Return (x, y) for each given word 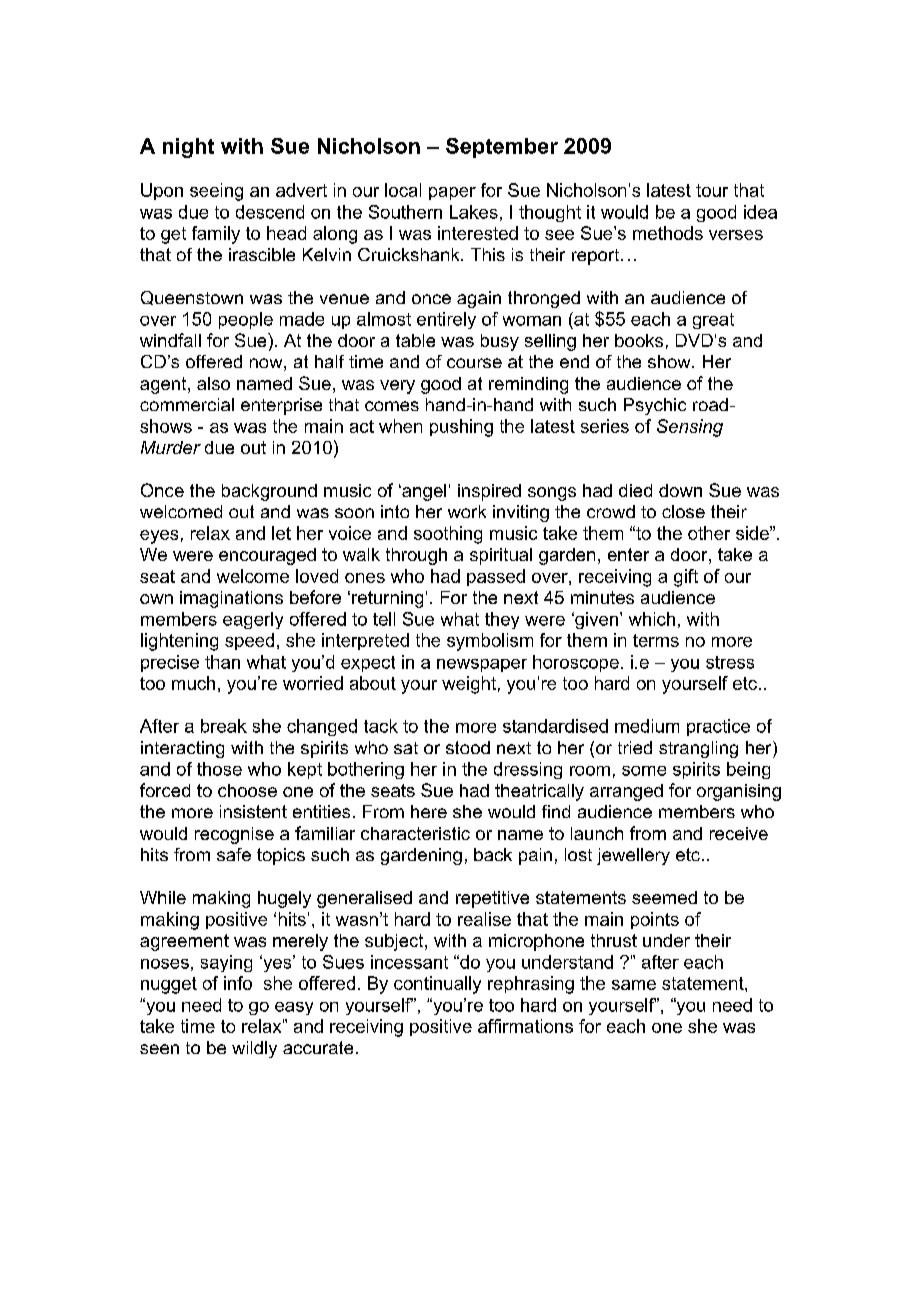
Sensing (690, 428)
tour (712, 190)
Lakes (474, 212)
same (634, 985)
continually (437, 985)
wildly (254, 1049)
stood (468, 747)
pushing (461, 428)
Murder (171, 447)
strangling (698, 749)
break (224, 726)
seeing (216, 192)
